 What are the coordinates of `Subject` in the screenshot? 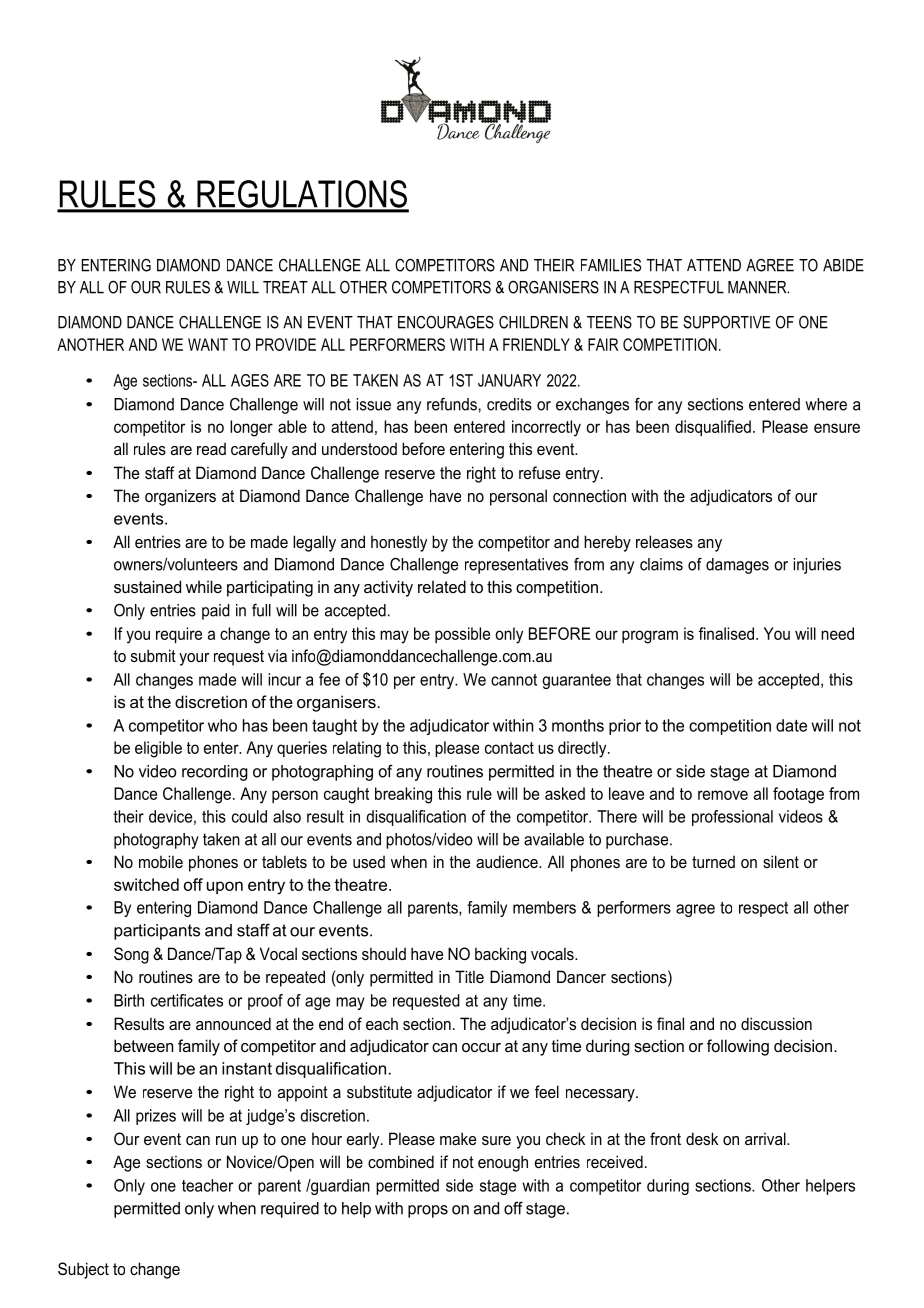 It's located at (83, 1270).
